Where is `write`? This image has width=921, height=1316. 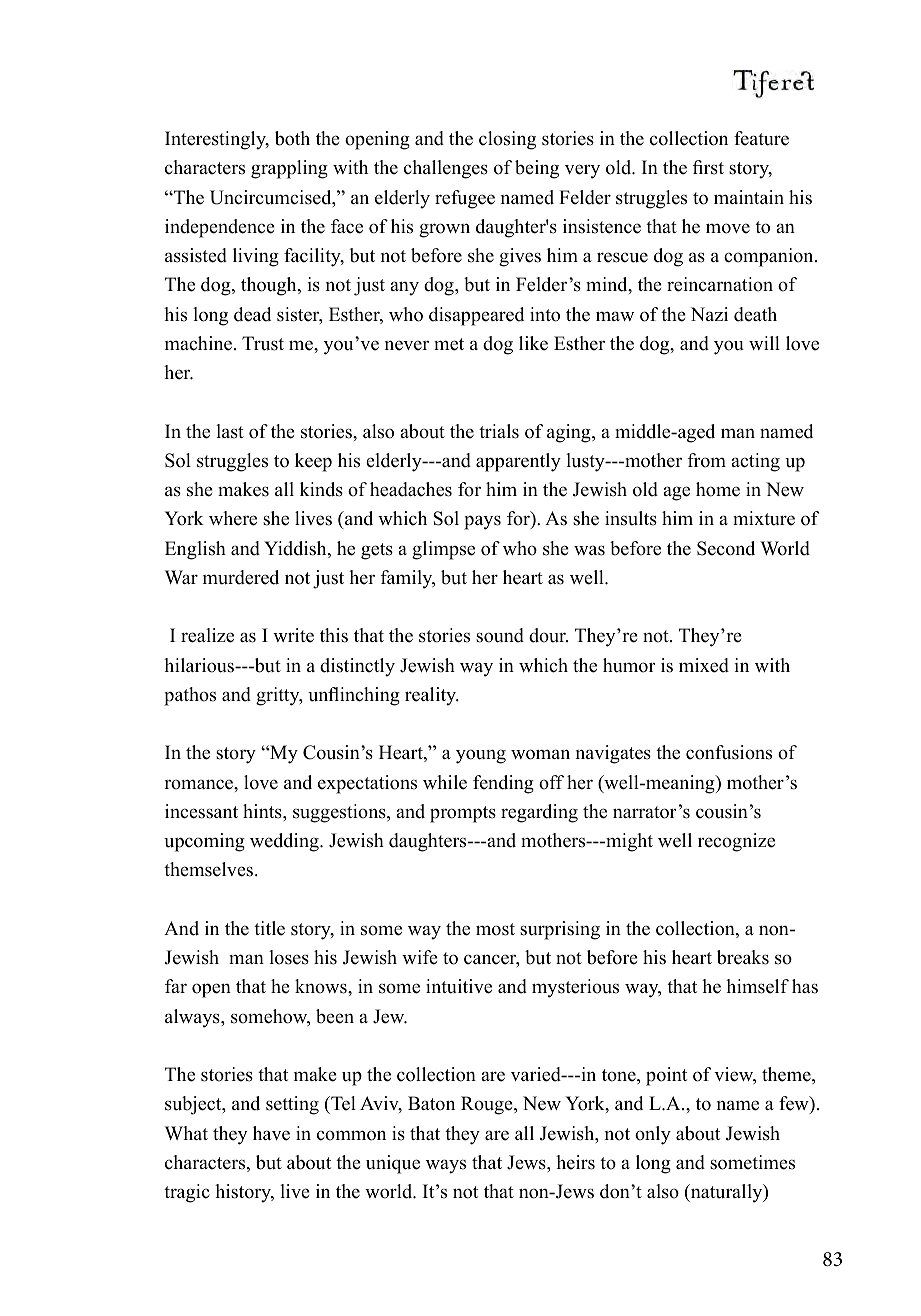
write is located at coordinates (293, 635).
